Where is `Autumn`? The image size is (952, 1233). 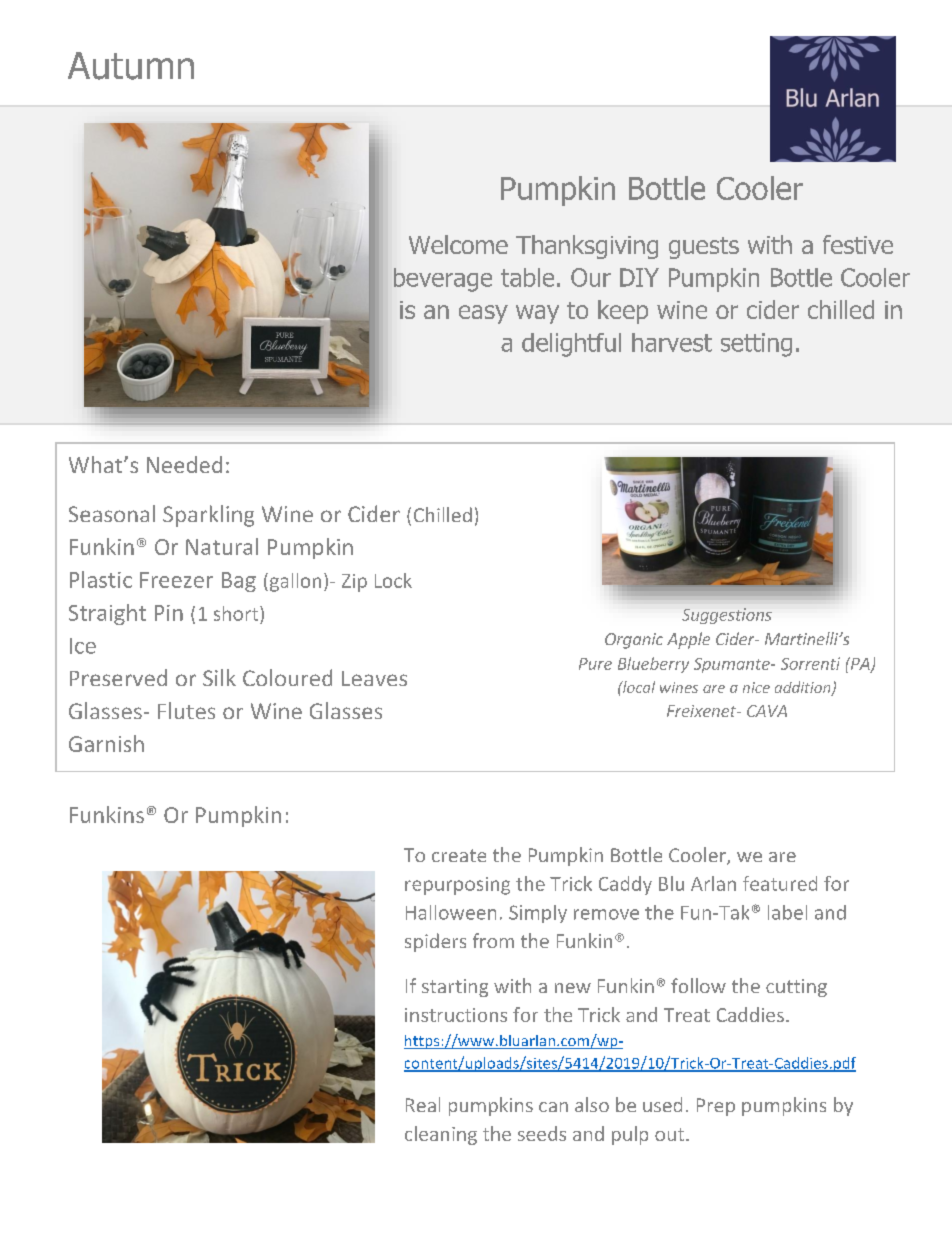 Autumn is located at coordinates (131, 66).
